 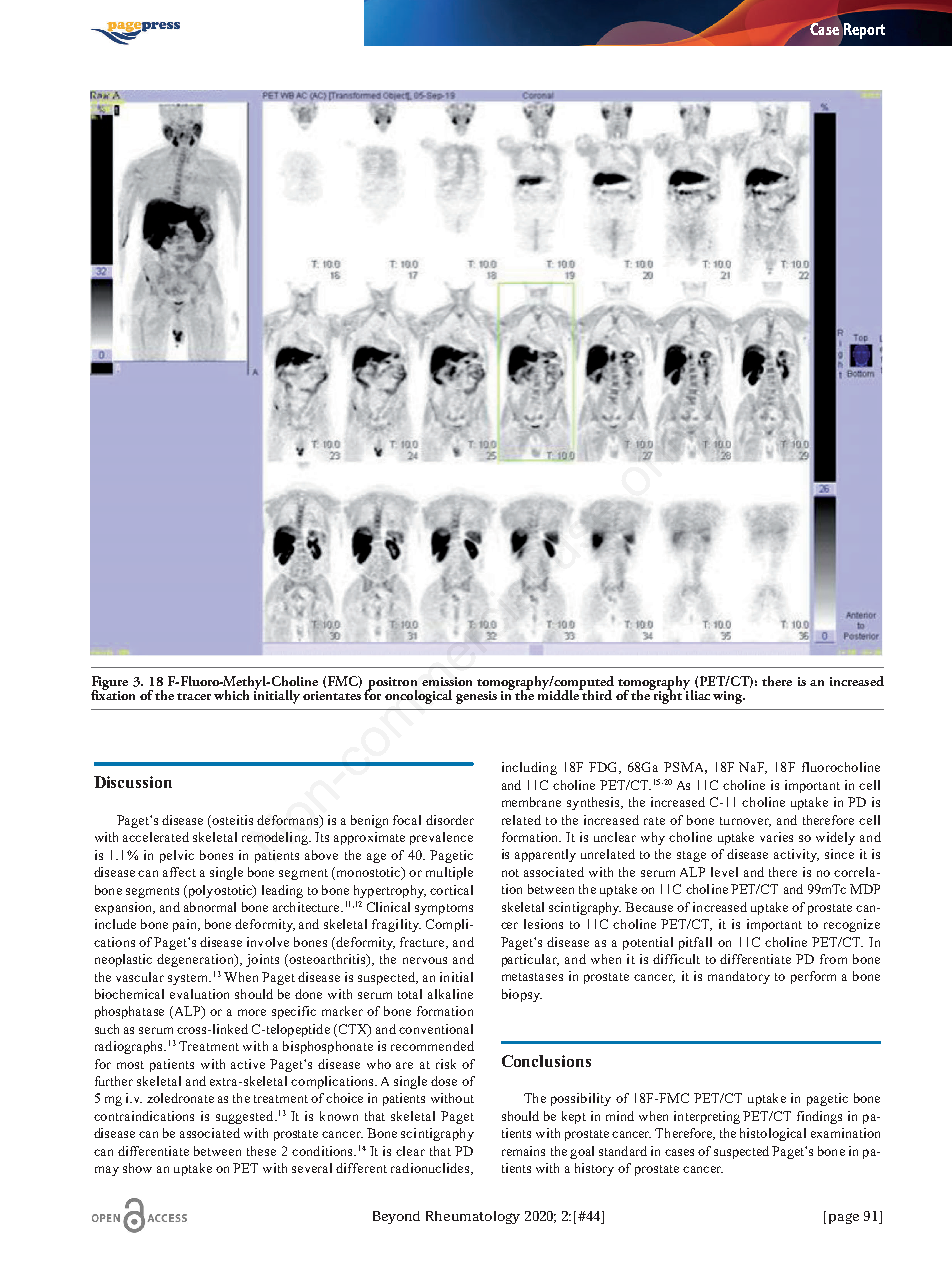 I want to click on wing, so click(x=729, y=697).
